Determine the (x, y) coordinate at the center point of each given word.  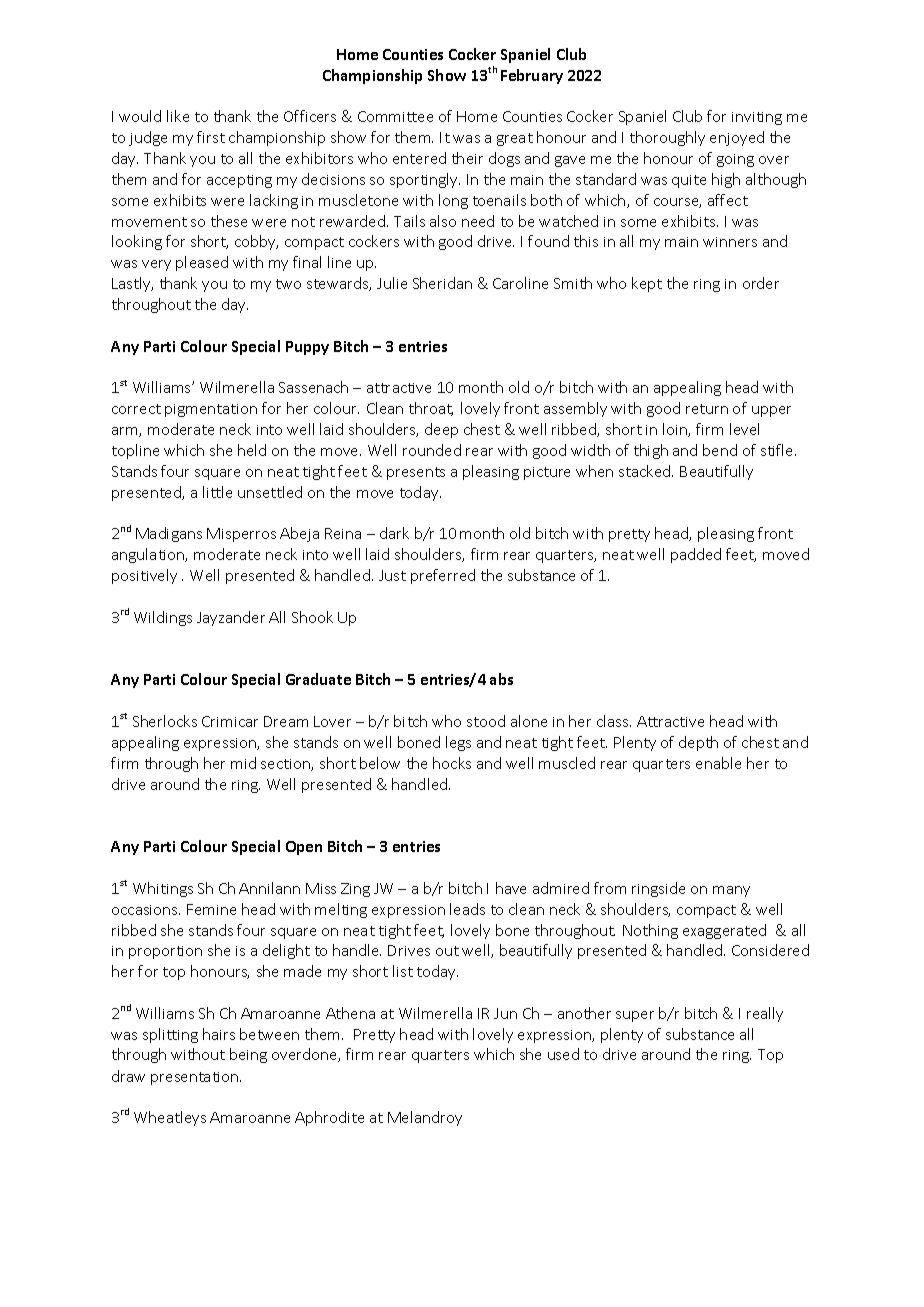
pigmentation (211, 410)
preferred (443, 576)
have (511, 888)
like (178, 116)
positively (144, 576)
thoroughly (667, 138)
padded (696, 555)
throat (431, 409)
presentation (196, 1078)
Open (304, 848)
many (731, 891)
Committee (395, 116)
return (707, 409)
